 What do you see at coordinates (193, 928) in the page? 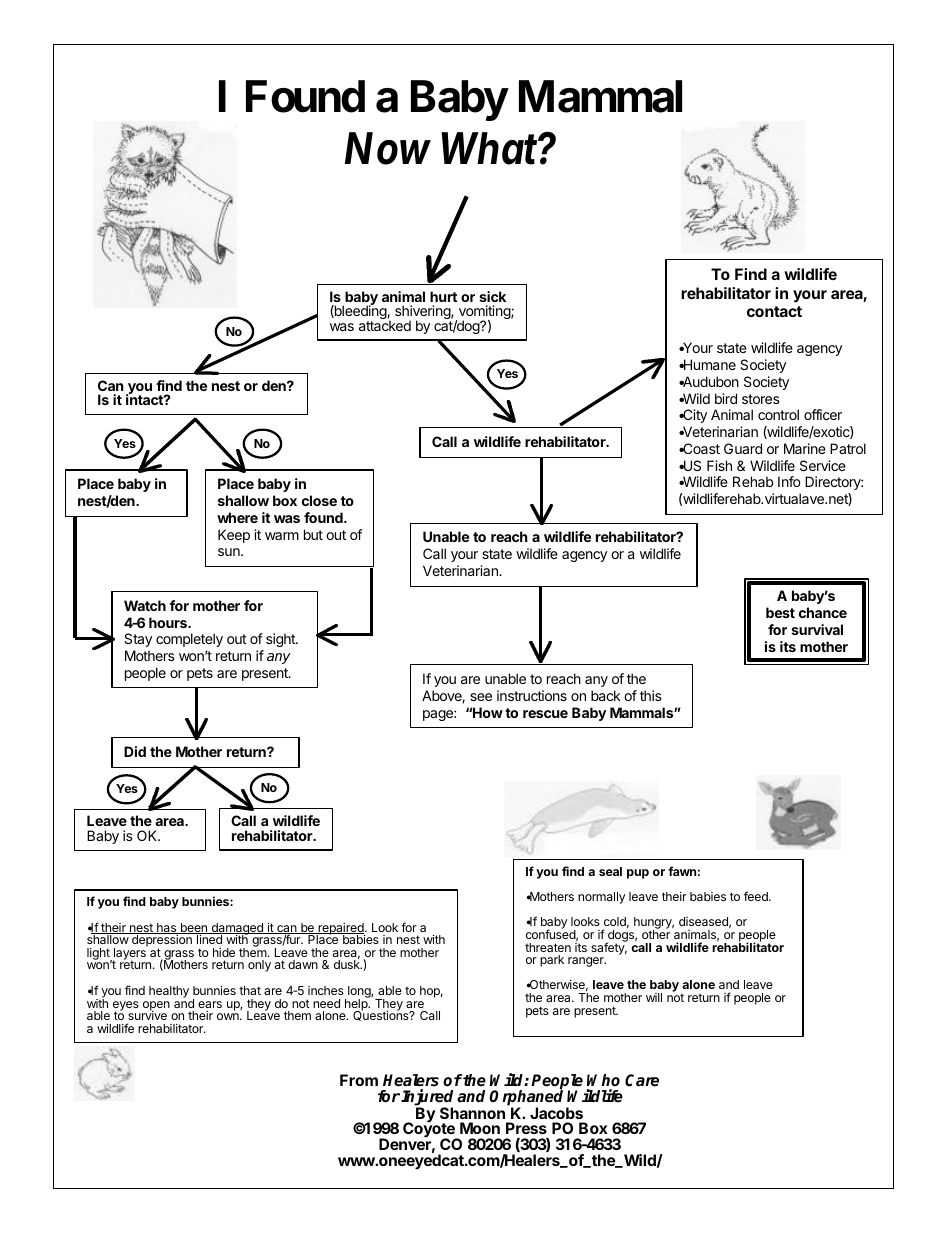
I see `been` at bounding box center [193, 928].
